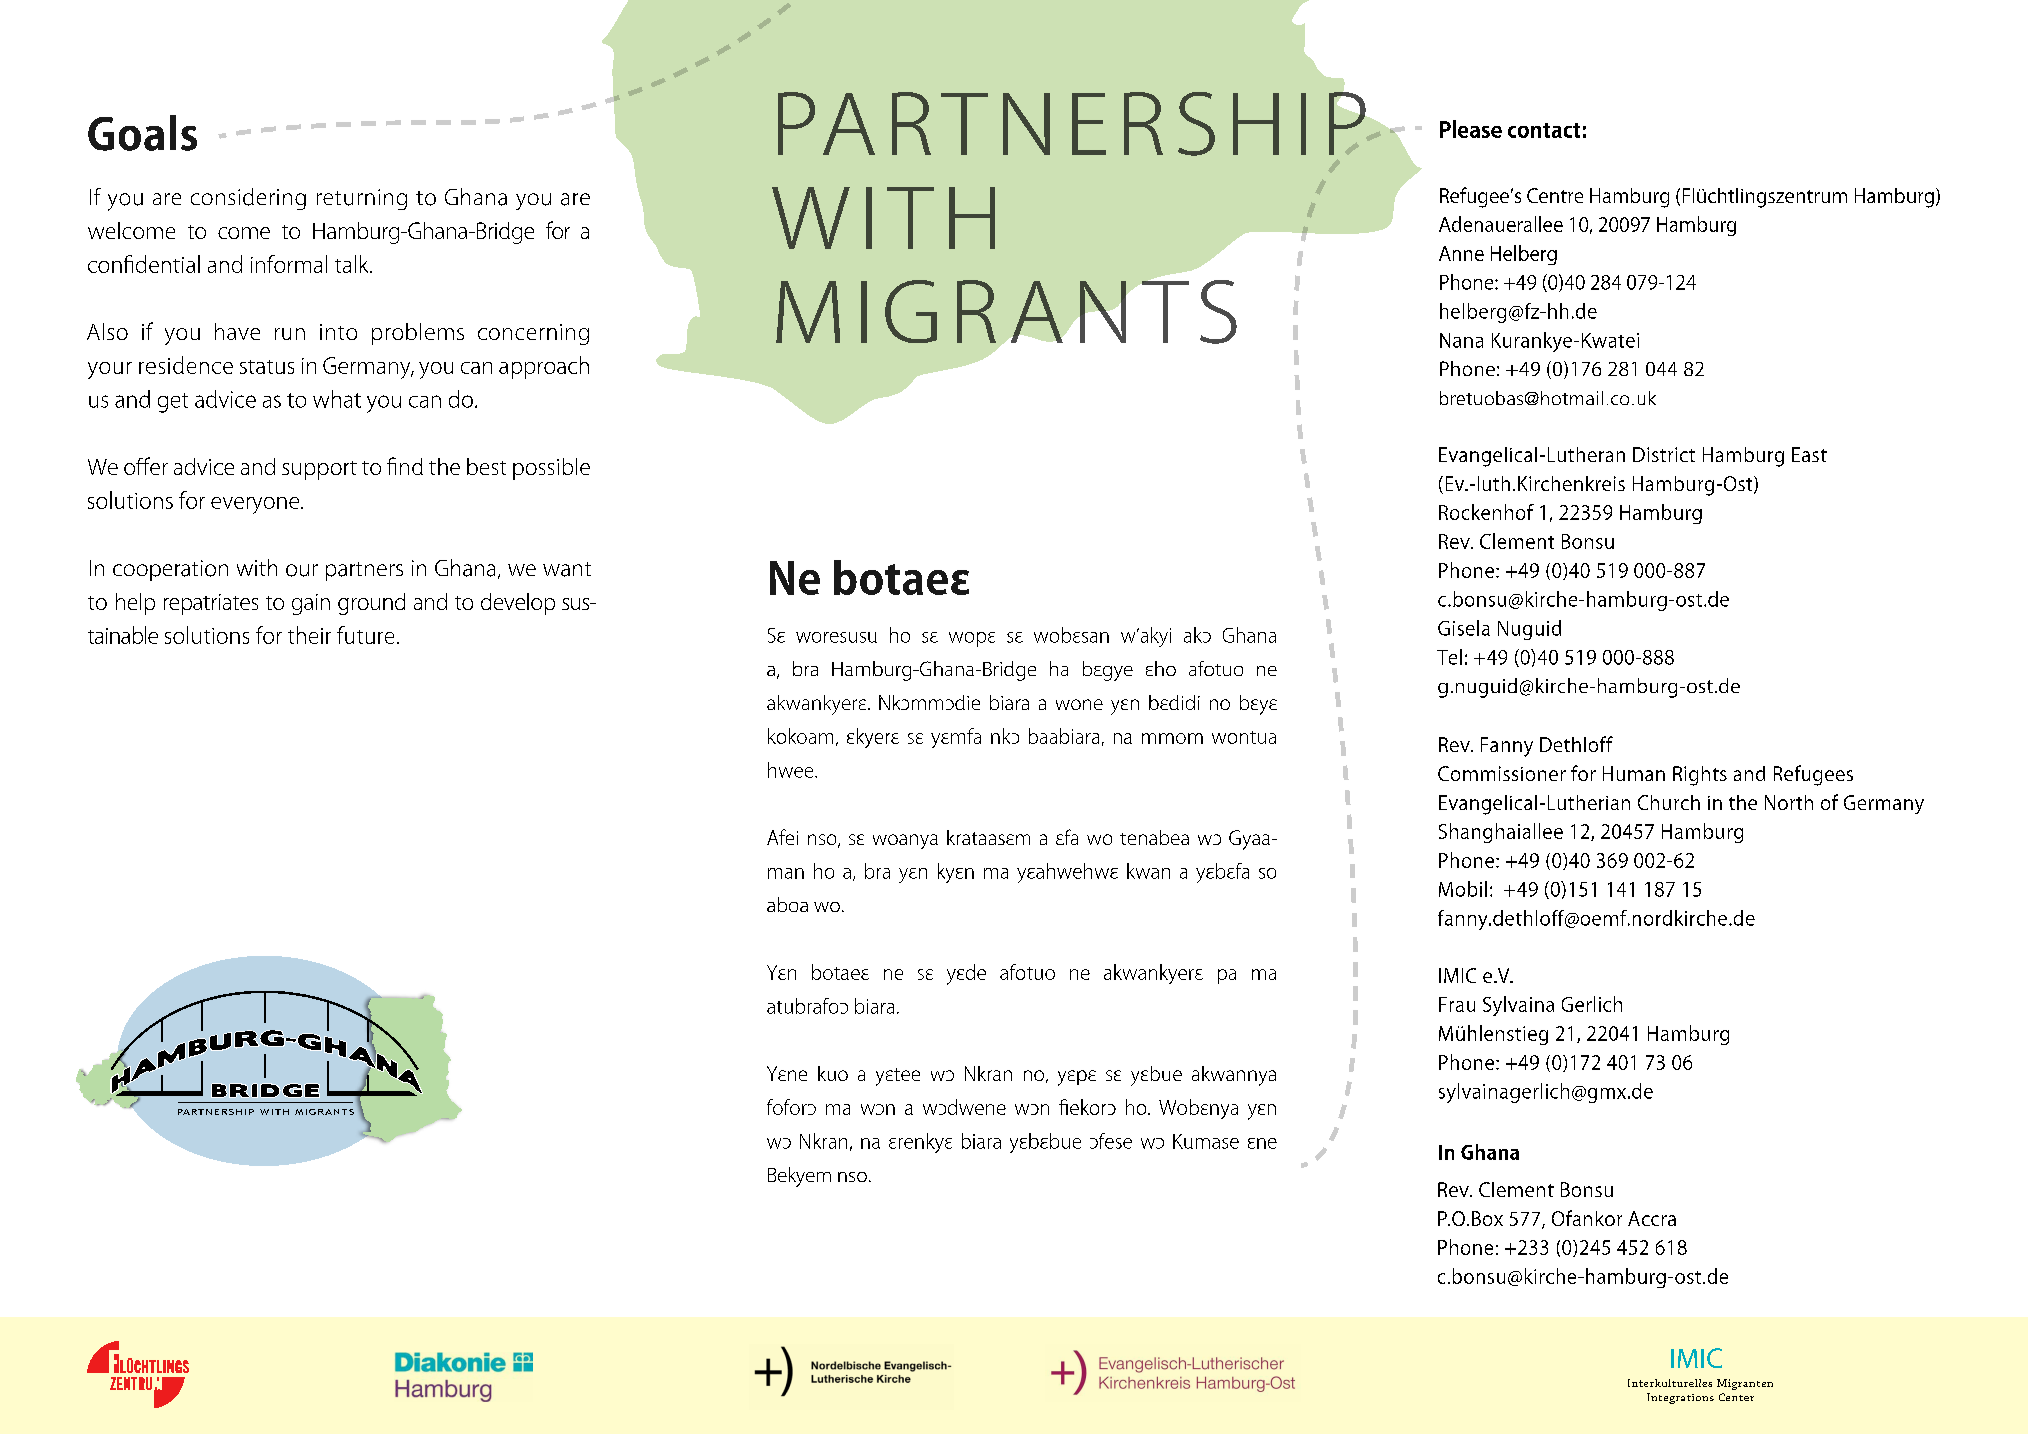  What do you see at coordinates (1680, 1398) in the image?
I see `Integrations` at bounding box center [1680, 1398].
